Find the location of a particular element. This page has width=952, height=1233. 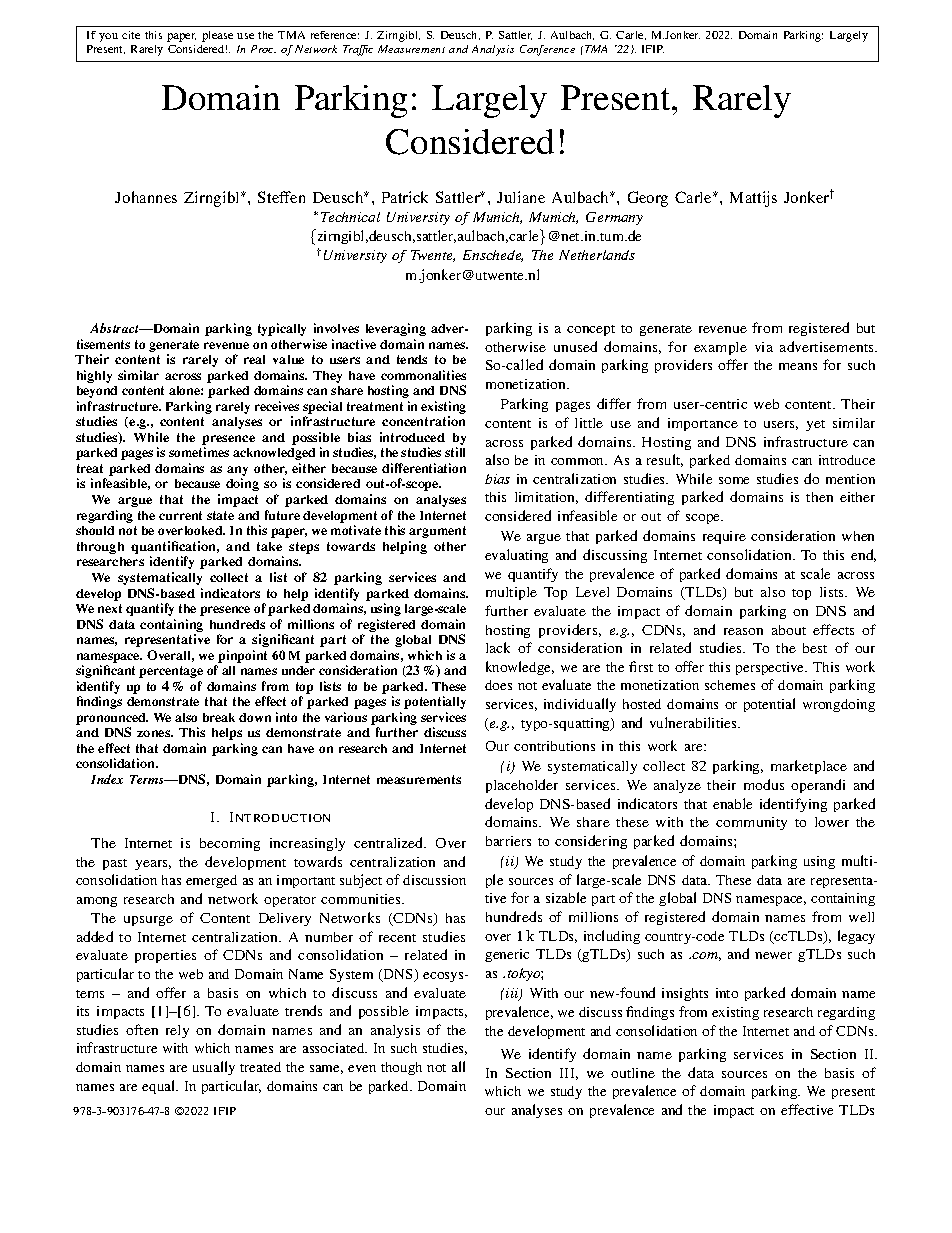

cite is located at coordinates (131, 35).
